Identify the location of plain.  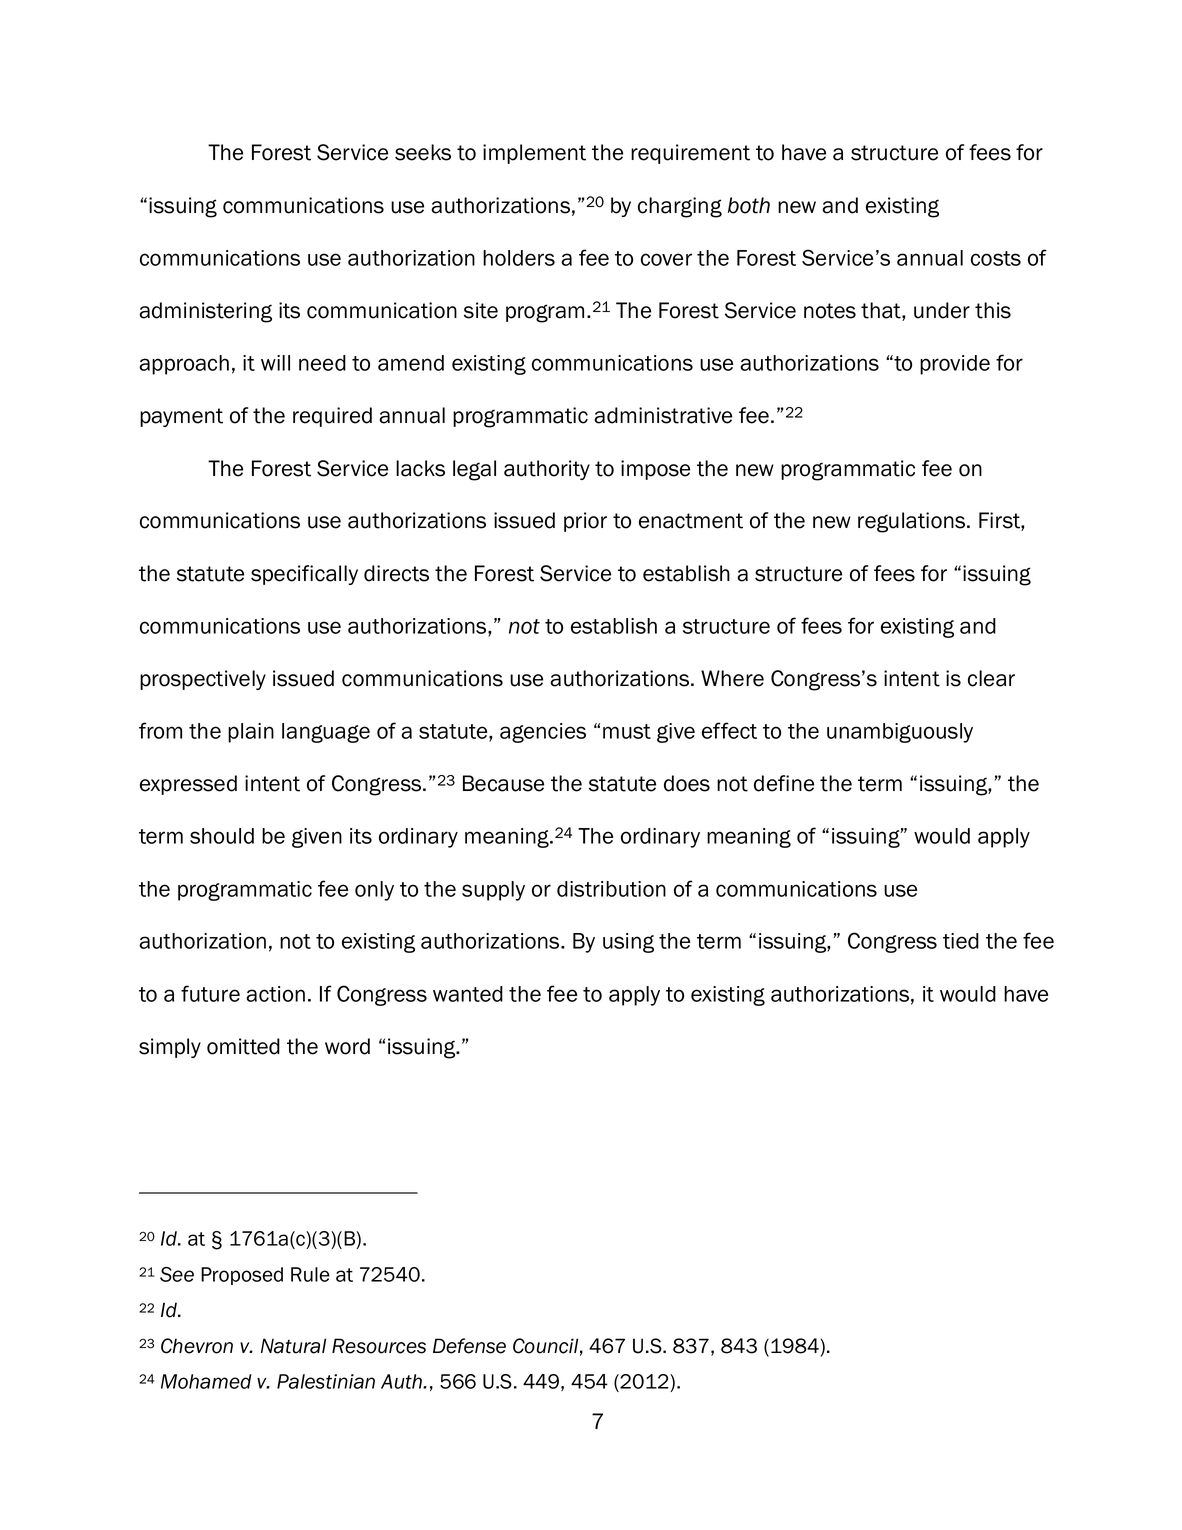
(251, 733).
